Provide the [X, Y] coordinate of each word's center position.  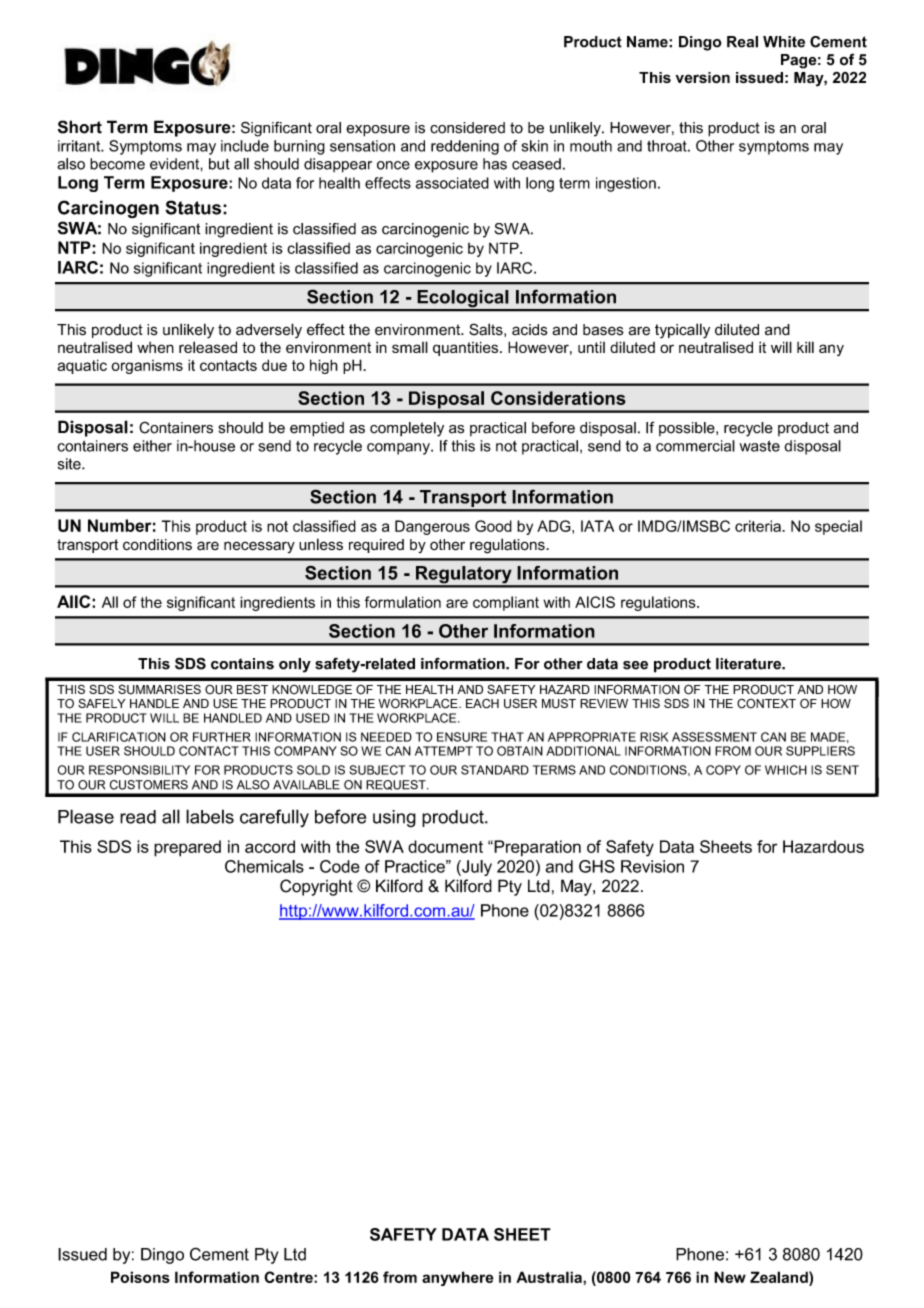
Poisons [140, 1277]
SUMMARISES [159, 689]
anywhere [458, 1278]
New [730, 1277]
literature [749, 664]
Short [80, 127]
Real [742, 42]
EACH [482, 703]
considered [467, 128]
